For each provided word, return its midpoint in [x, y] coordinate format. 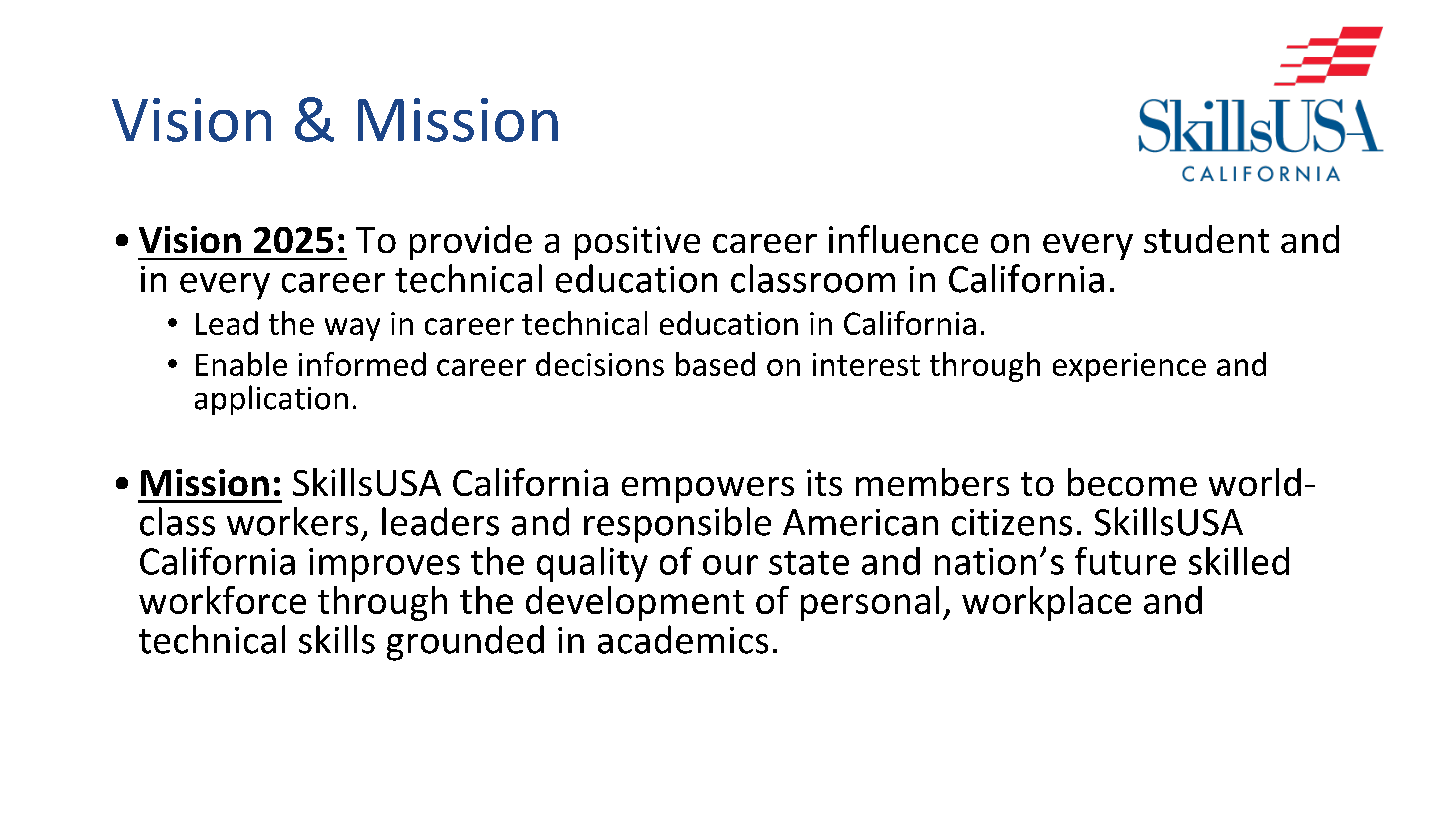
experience [1129, 367]
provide [471, 242]
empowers [708, 490]
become [1132, 482]
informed [362, 364]
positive [637, 243]
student [1206, 239]
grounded [465, 643]
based [715, 364]
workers [292, 521]
